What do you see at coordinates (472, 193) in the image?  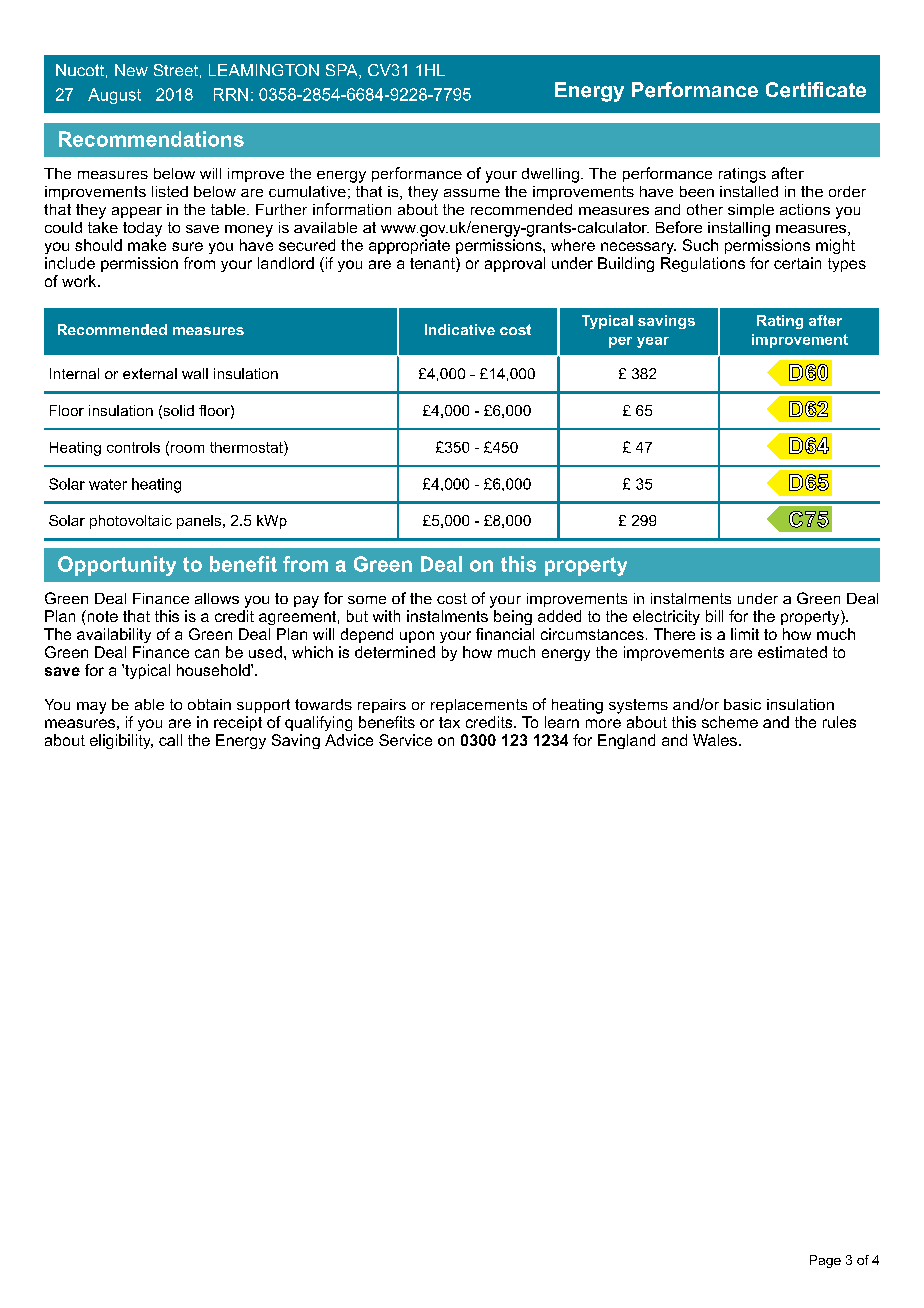 I see `assume` at bounding box center [472, 193].
